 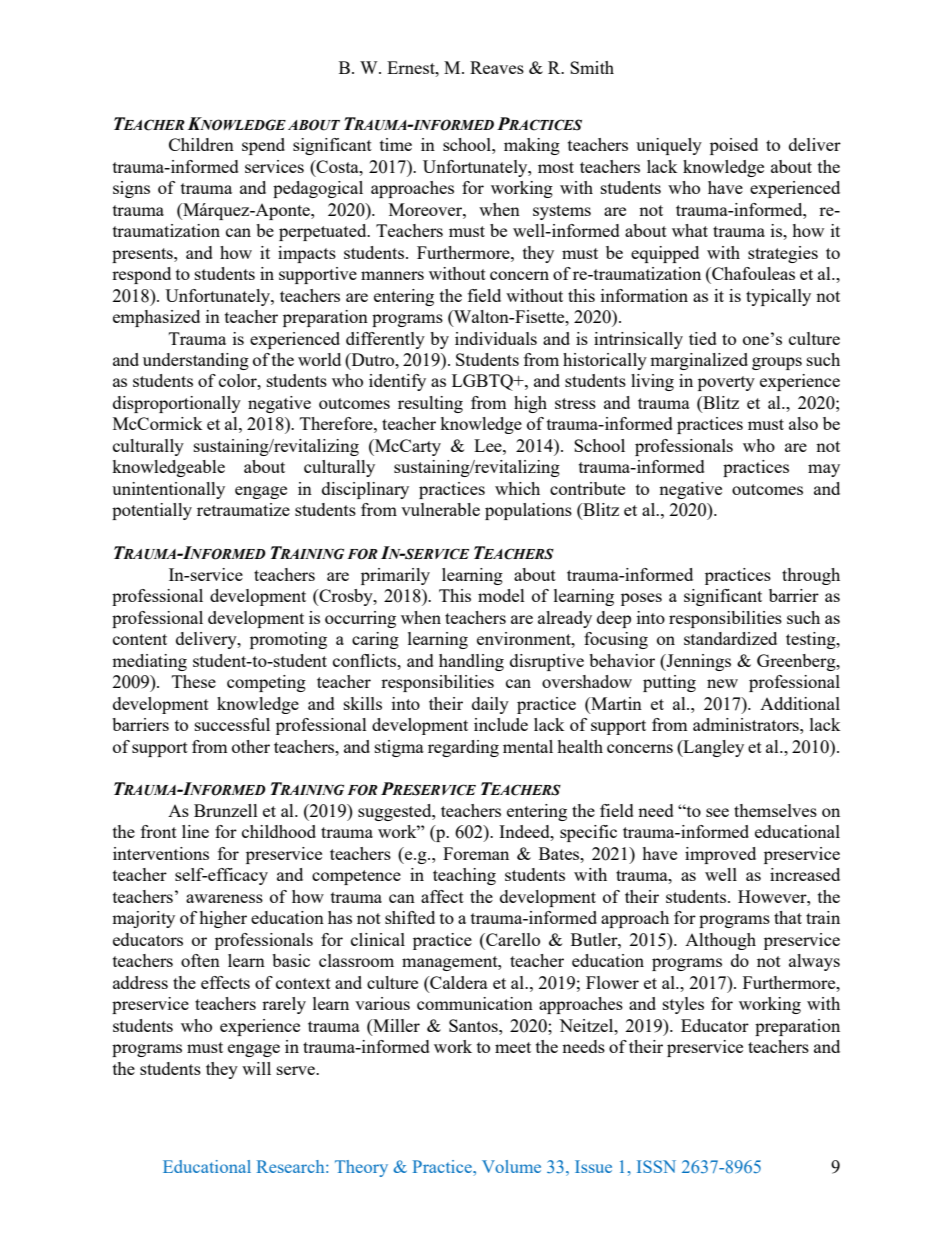 What do you see at coordinates (196, 361) in the screenshot?
I see `understanding` at bounding box center [196, 361].
